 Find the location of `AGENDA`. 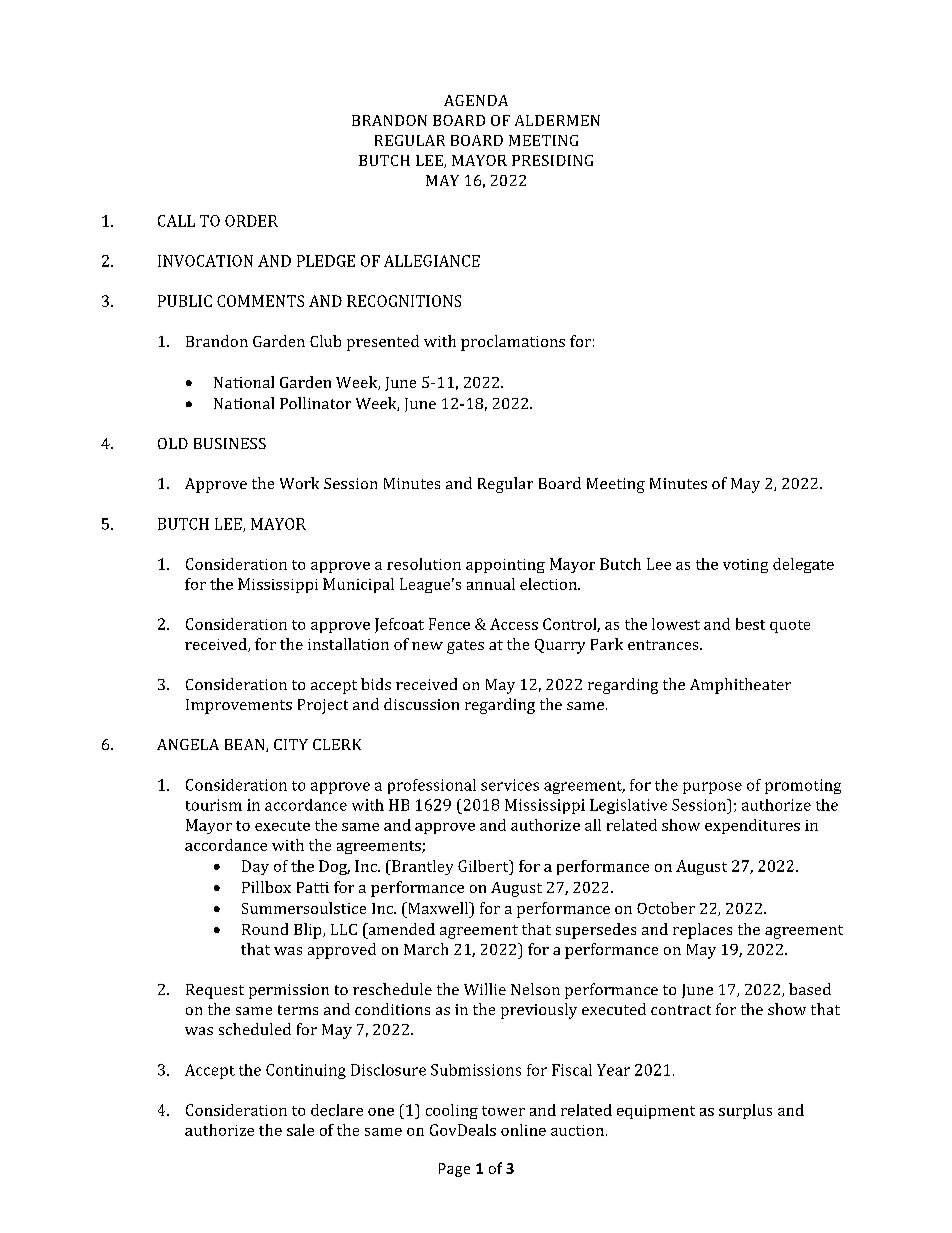

AGENDA is located at coordinates (476, 100).
